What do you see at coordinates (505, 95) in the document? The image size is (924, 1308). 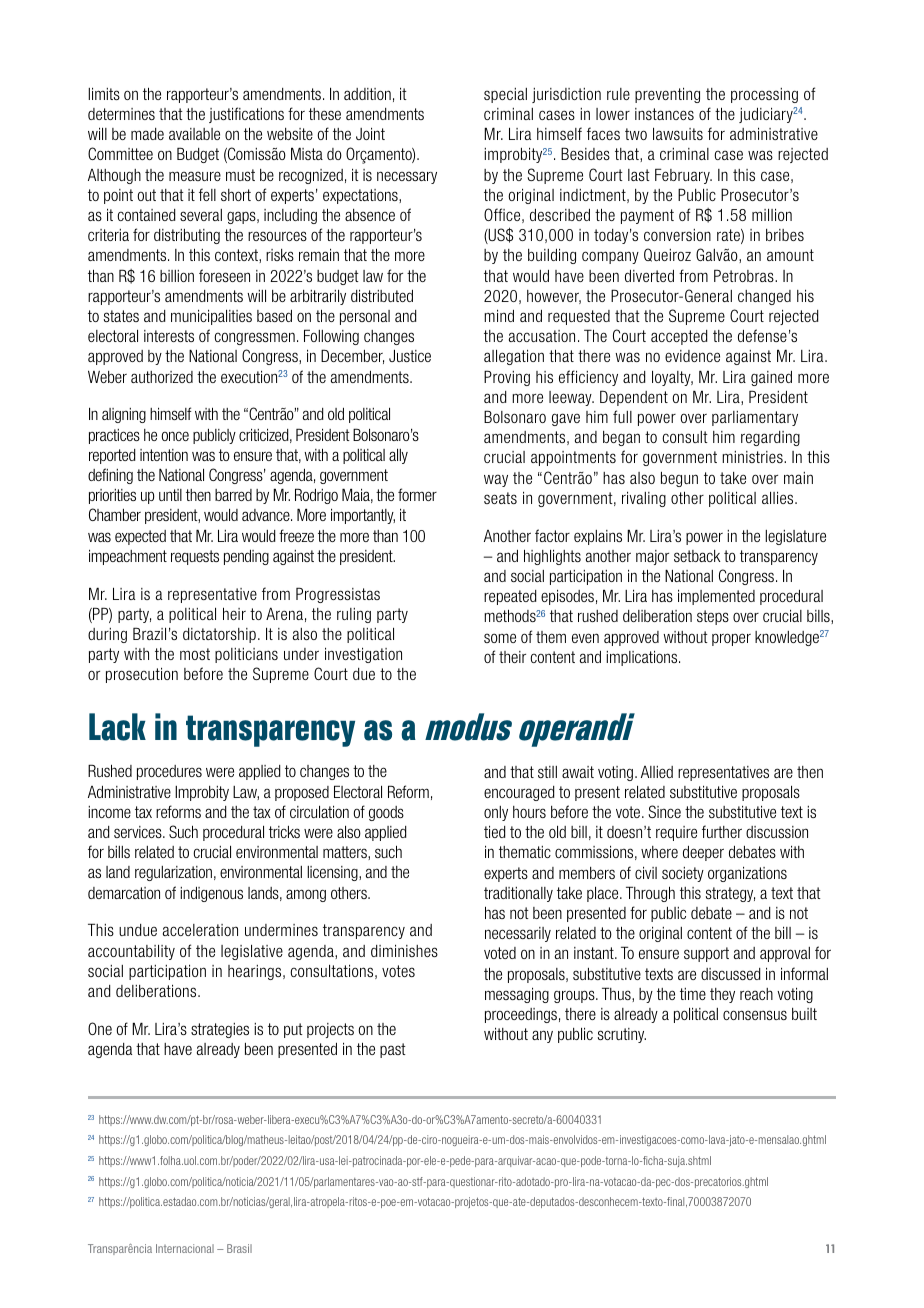 I see `special` at bounding box center [505, 95].
